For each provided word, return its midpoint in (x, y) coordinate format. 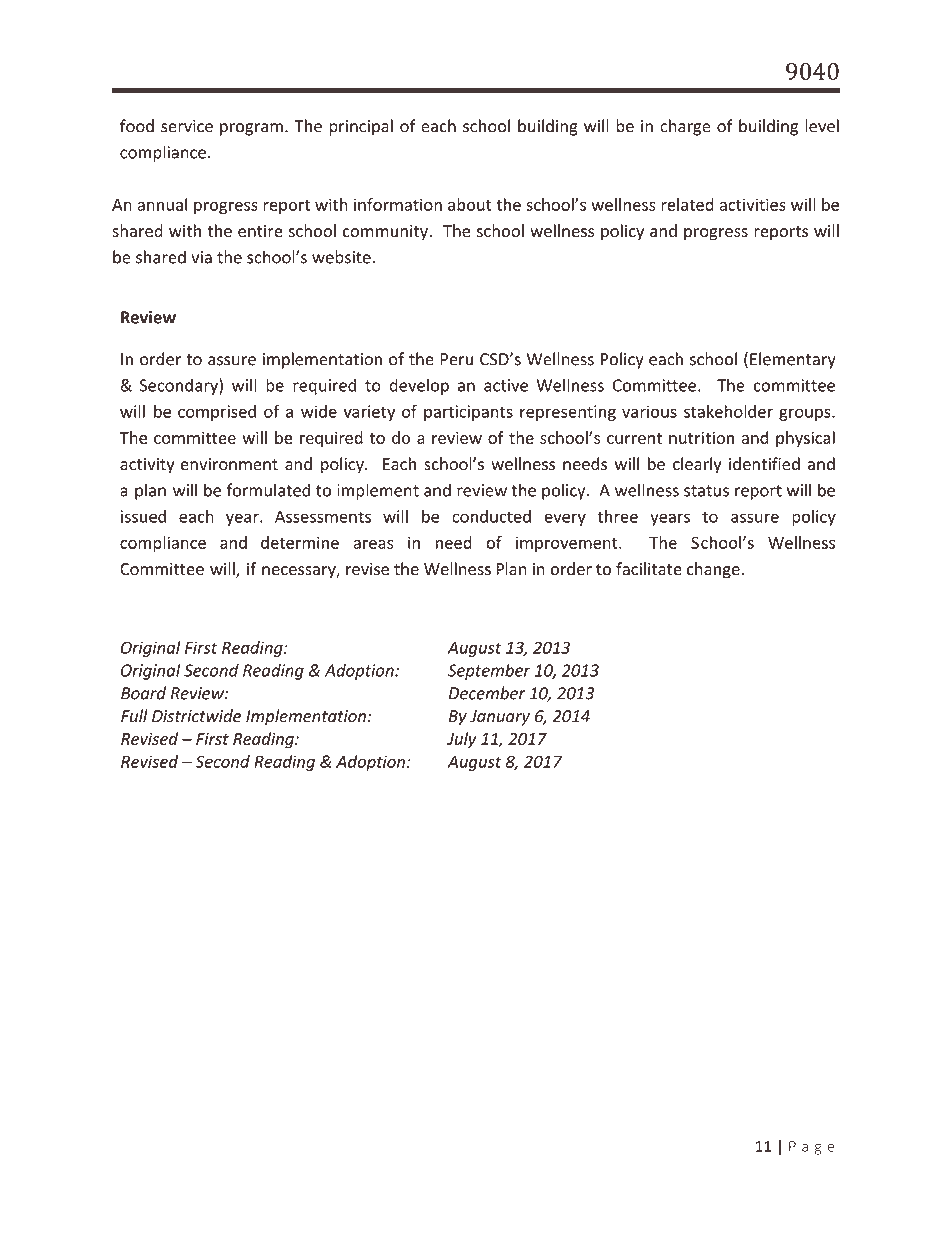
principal (361, 127)
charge (685, 127)
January (500, 718)
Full (134, 716)
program (251, 129)
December (487, 693)
